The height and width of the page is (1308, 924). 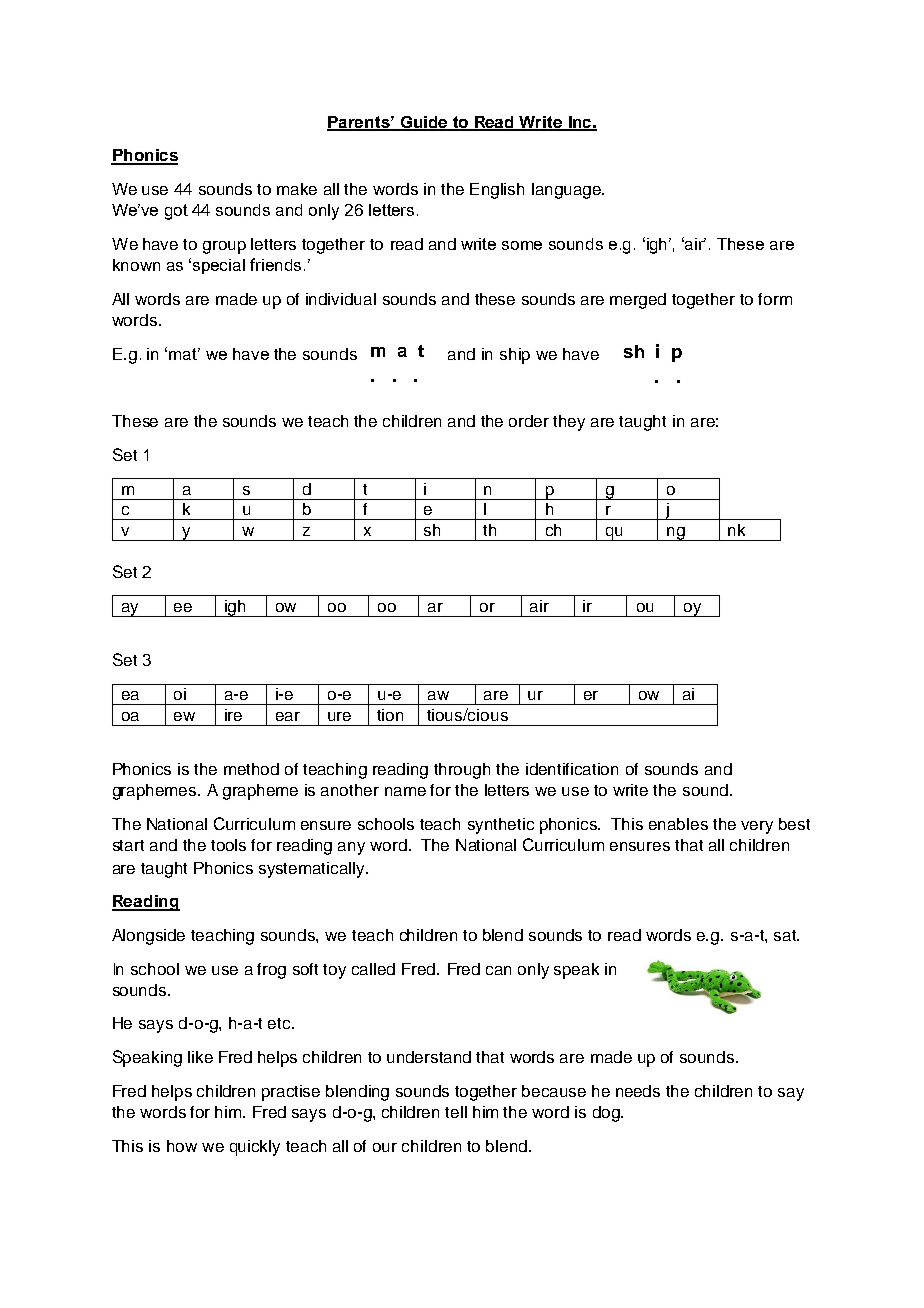 What do you see at coordinates (424, 123) in the page?
I see `Guide` at bounding box center [424, 123].
